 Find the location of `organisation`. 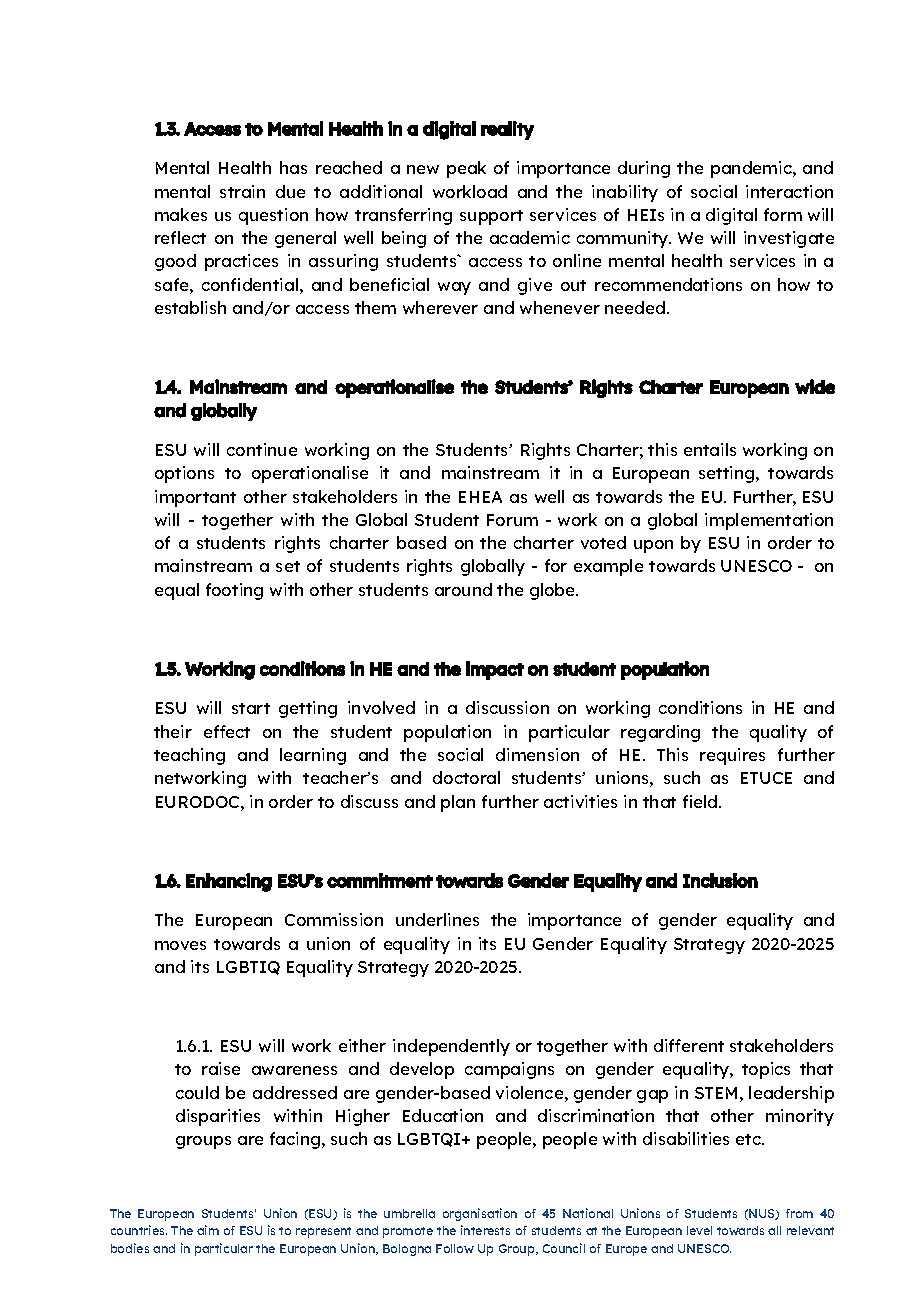

organisation is located at coordinates (480, 1214).
